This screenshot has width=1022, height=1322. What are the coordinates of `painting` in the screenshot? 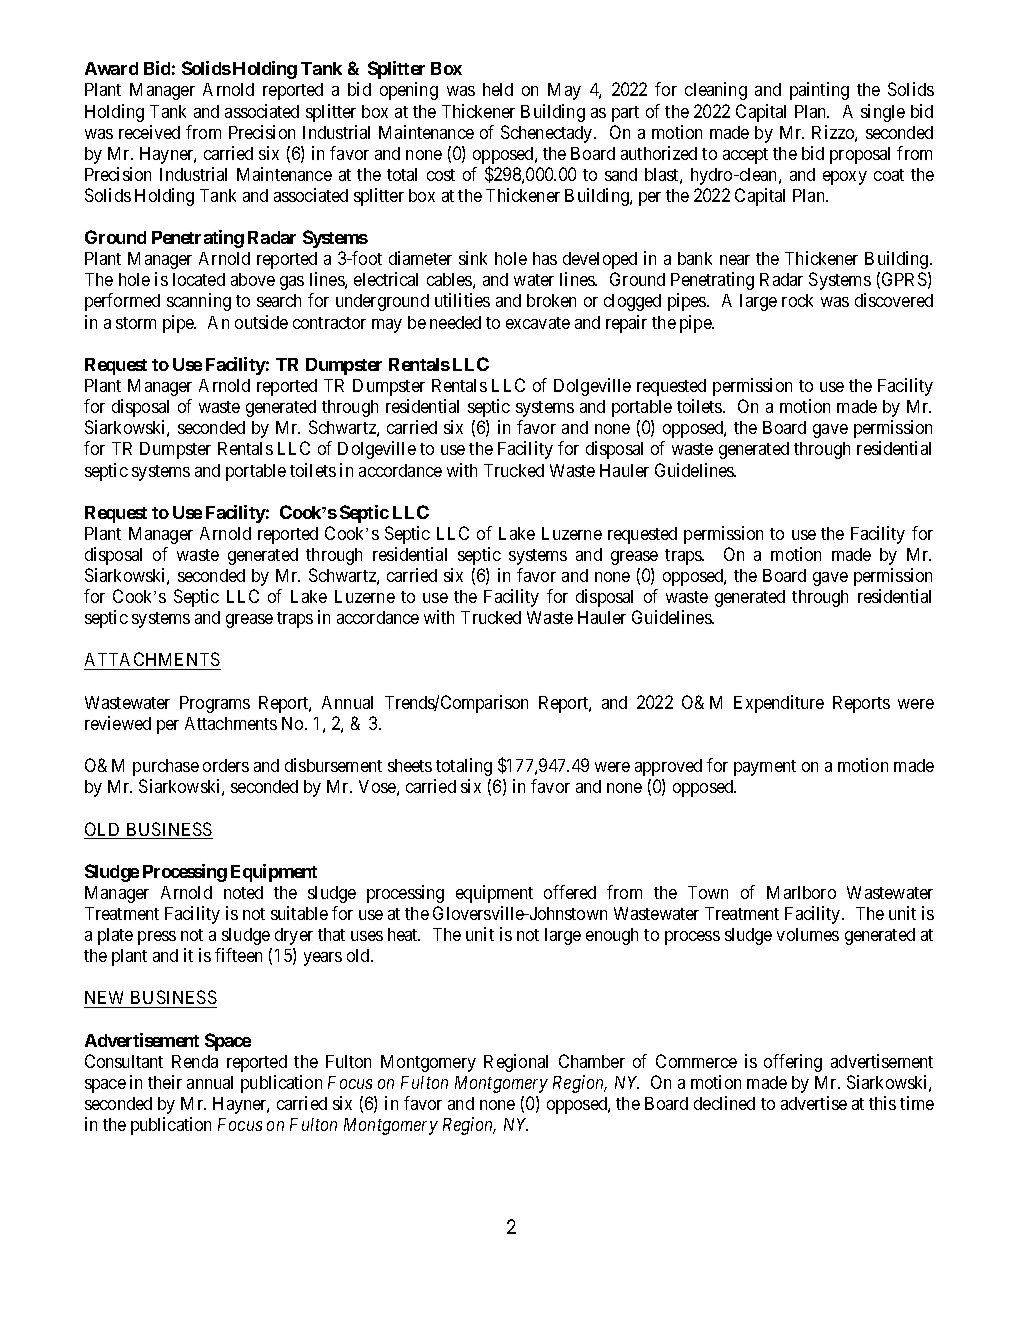 It's located at (819, 91).
